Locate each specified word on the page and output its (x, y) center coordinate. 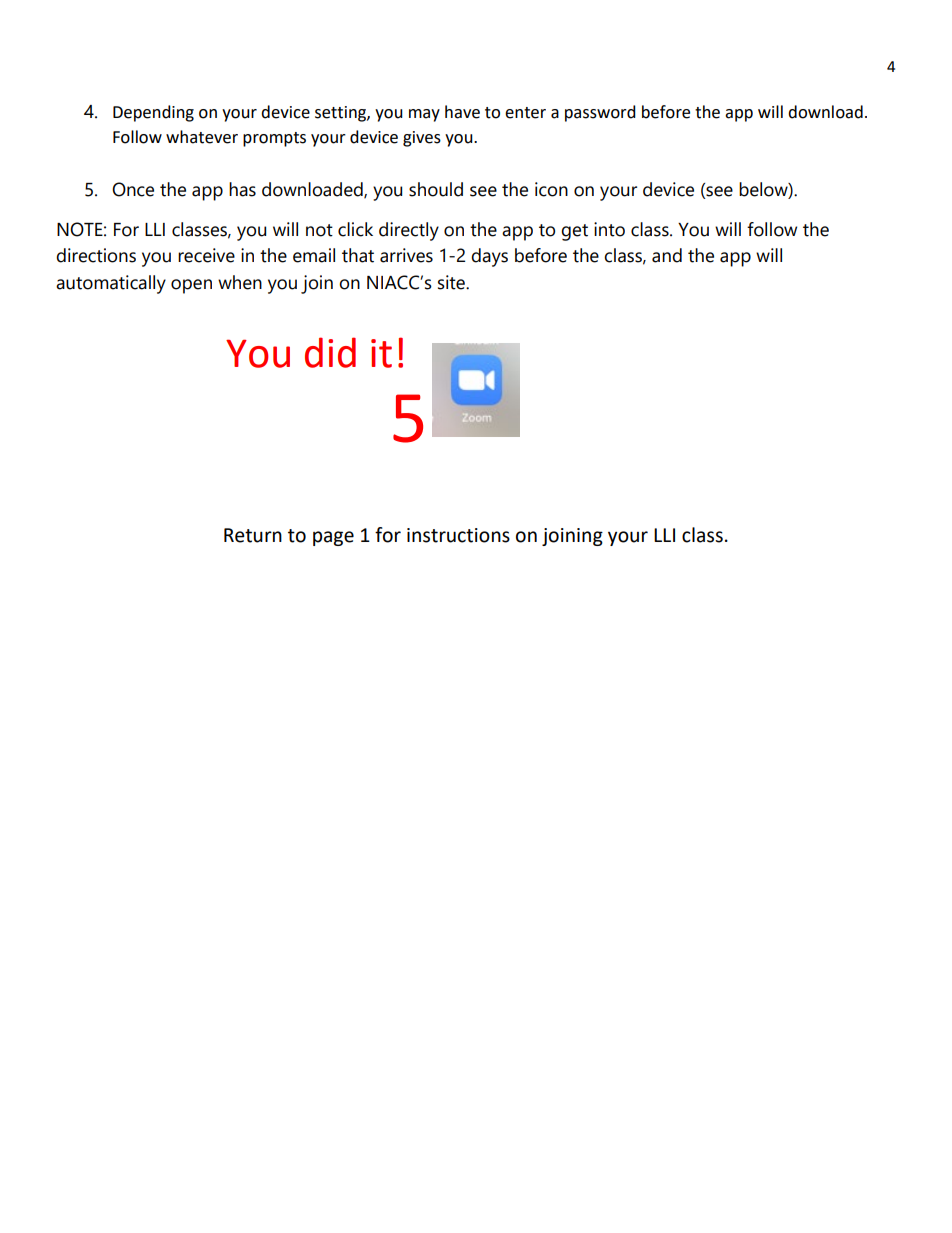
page (333, 538)
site (452, 282)
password (600, 113)
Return (253, 535)
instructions (458, 535)
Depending (153, 113)
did (330, 352)
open (191, 286)
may (424, 115)
